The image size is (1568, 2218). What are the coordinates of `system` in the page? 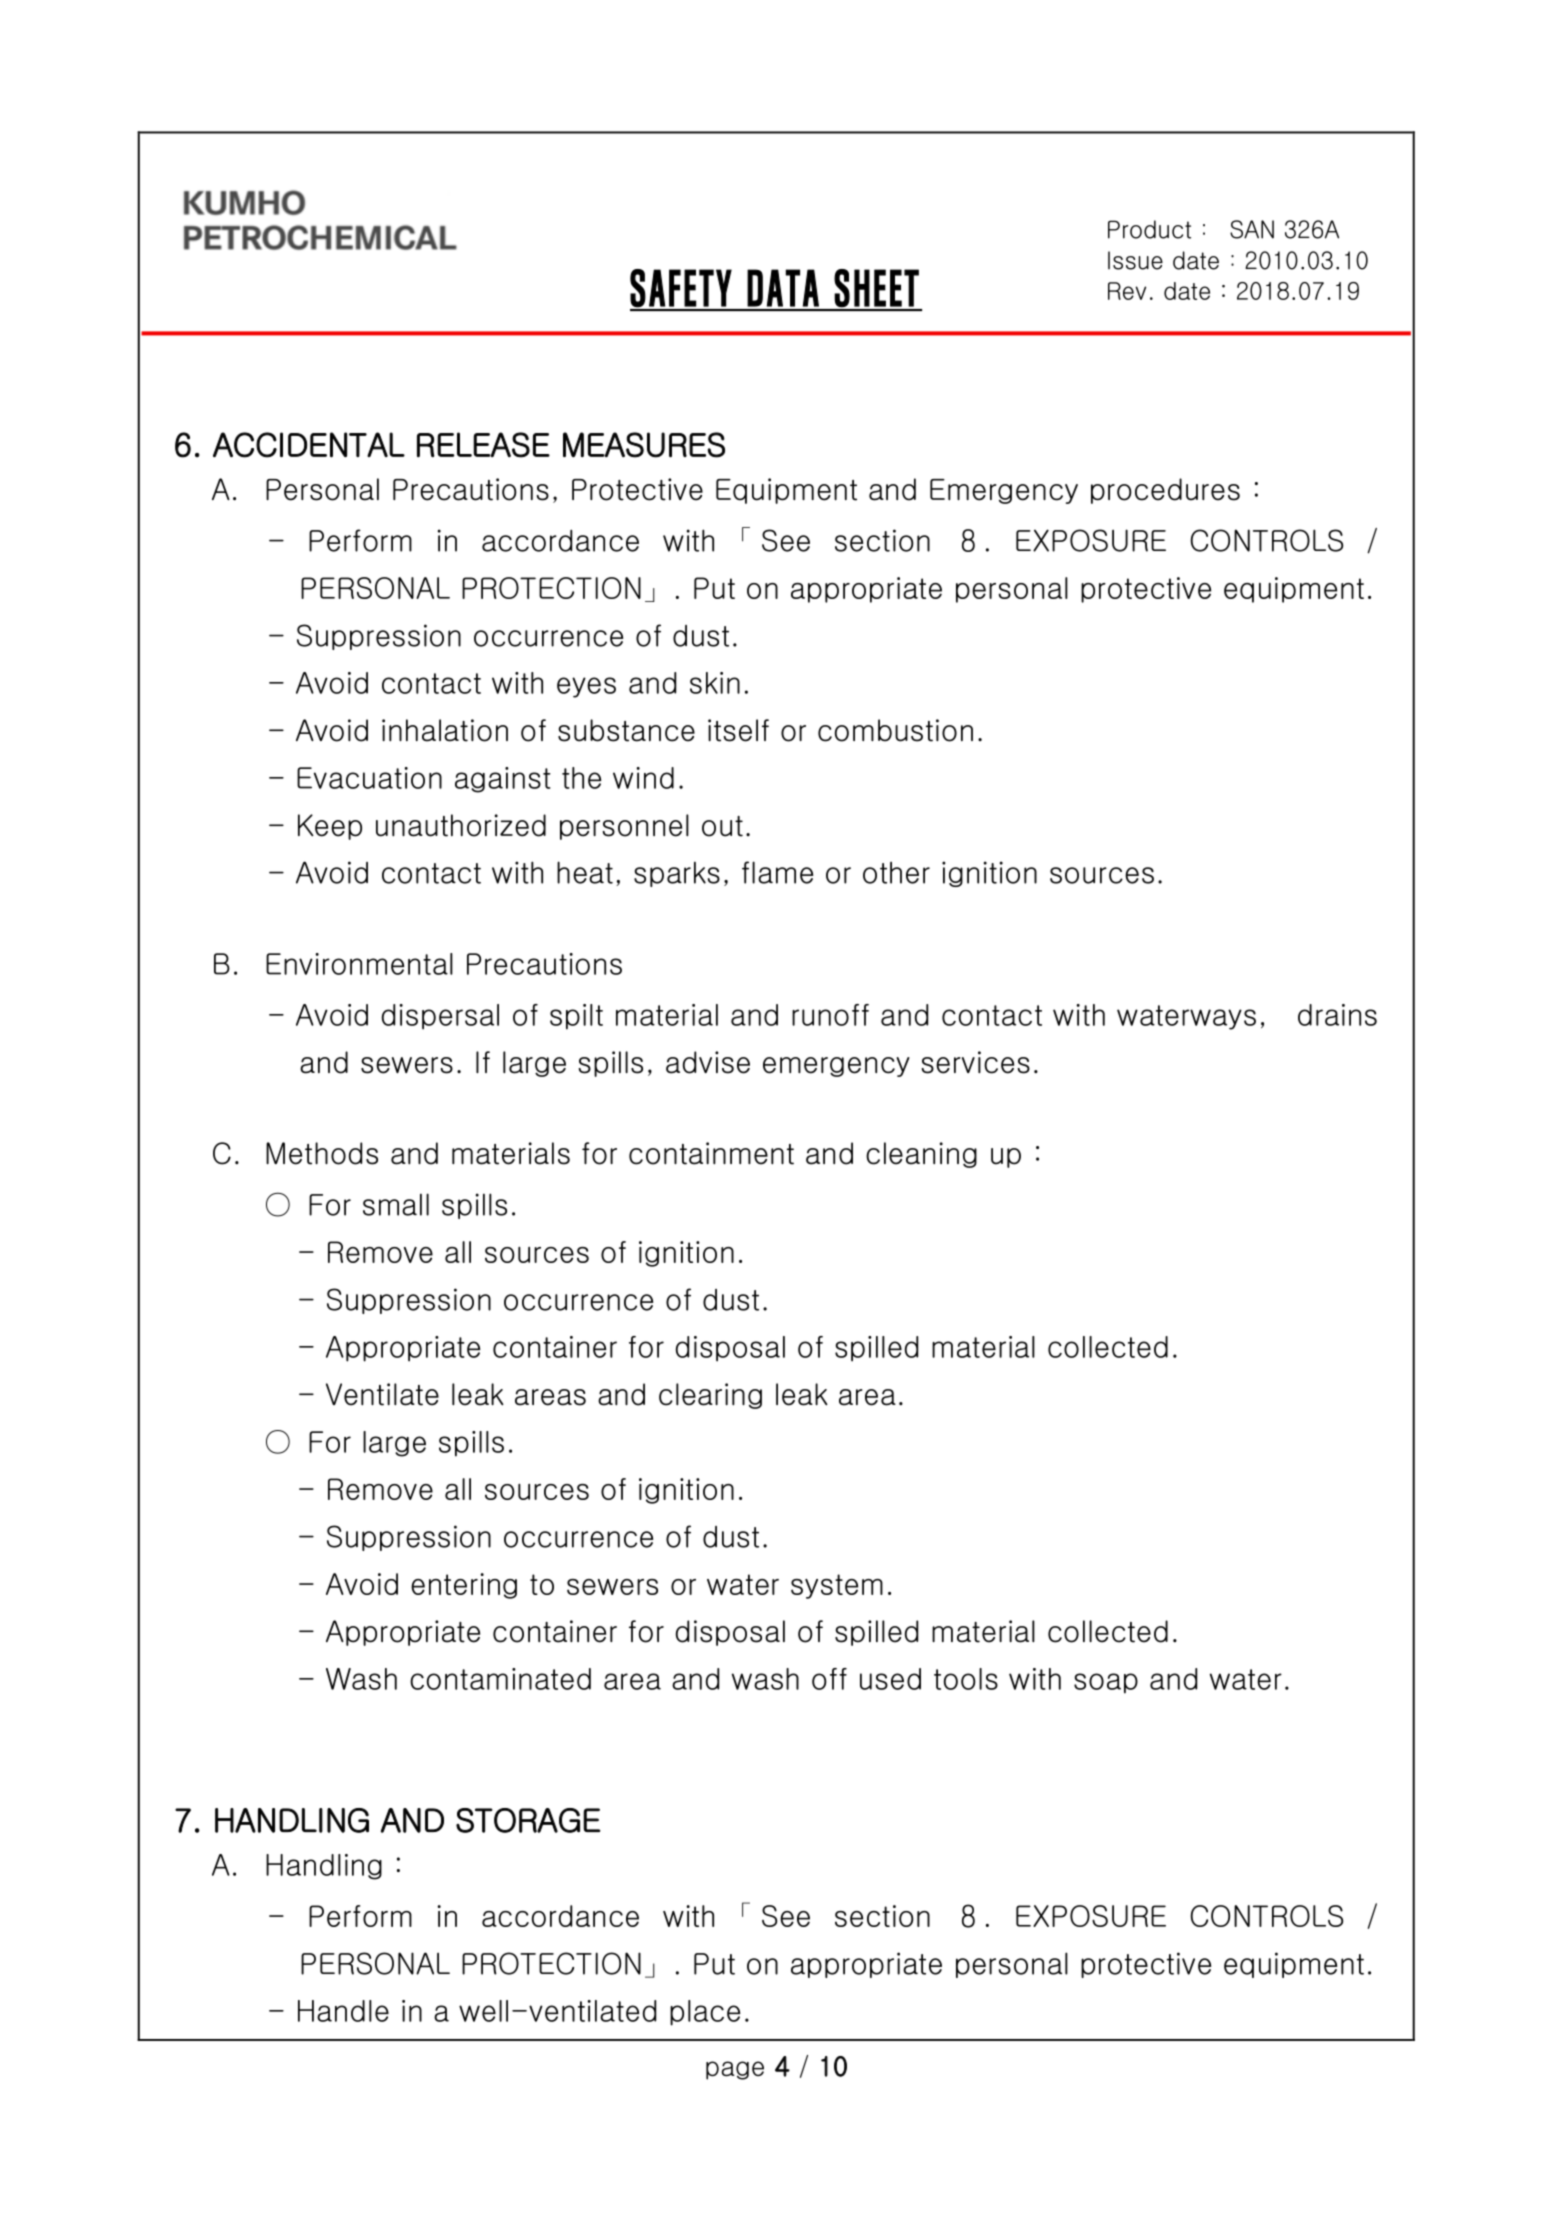 It's located at (837, 1586).
